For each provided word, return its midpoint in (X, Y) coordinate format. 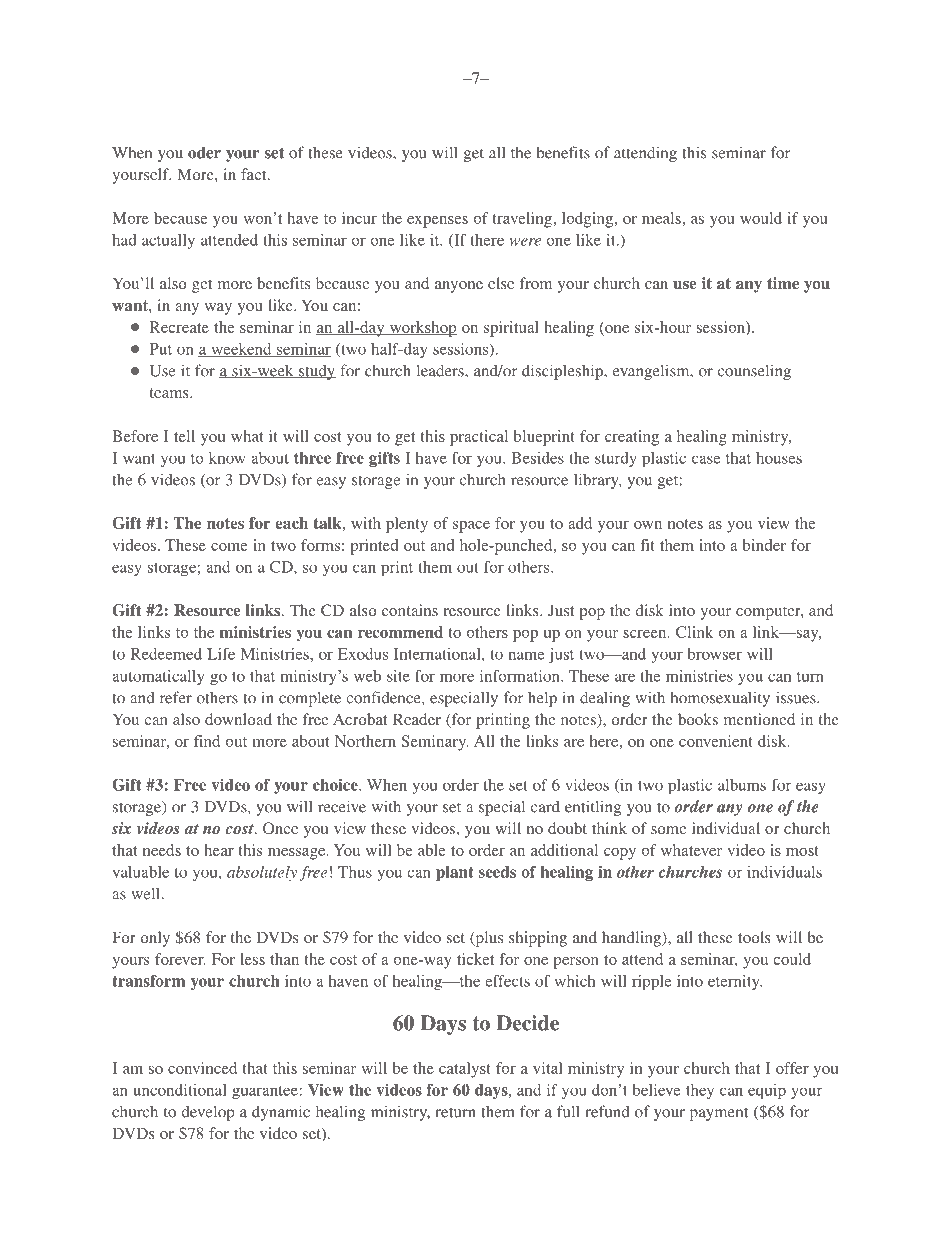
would (761, 218)
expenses (437, 222)
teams (170, 393)
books (698, 719)
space (471, 527)
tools (754, 937)
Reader (417, 719)
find (207, 741)
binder (764, 545)
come (229, 547)
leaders (441, 370)
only (155, 939)
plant (455, 873)
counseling (754, 372)
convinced (202, 1068)
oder (204, 152)
